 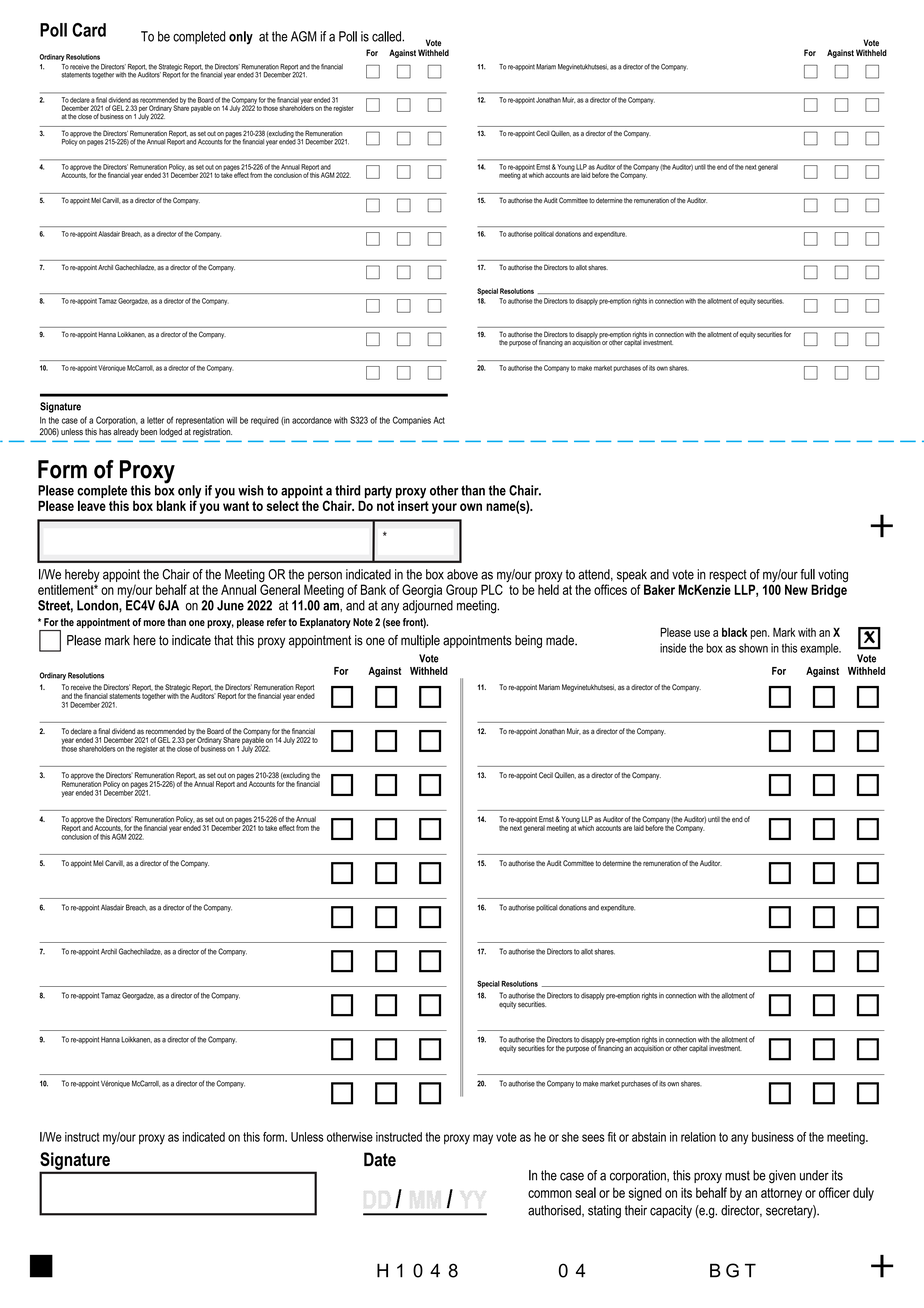 I want to click on shown, so click(x=753, y=648).
